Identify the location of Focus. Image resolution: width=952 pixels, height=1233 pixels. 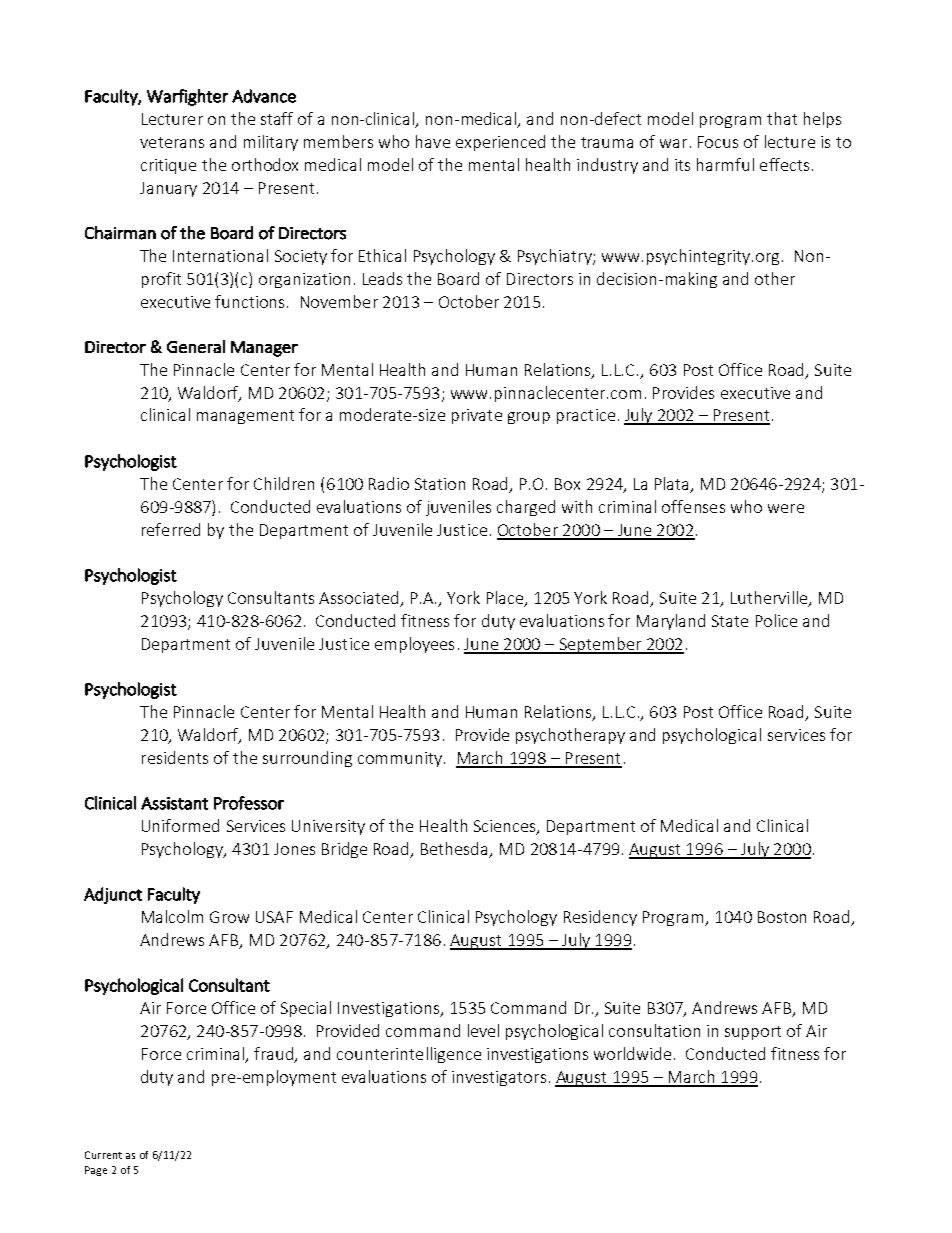
(718, 142).
